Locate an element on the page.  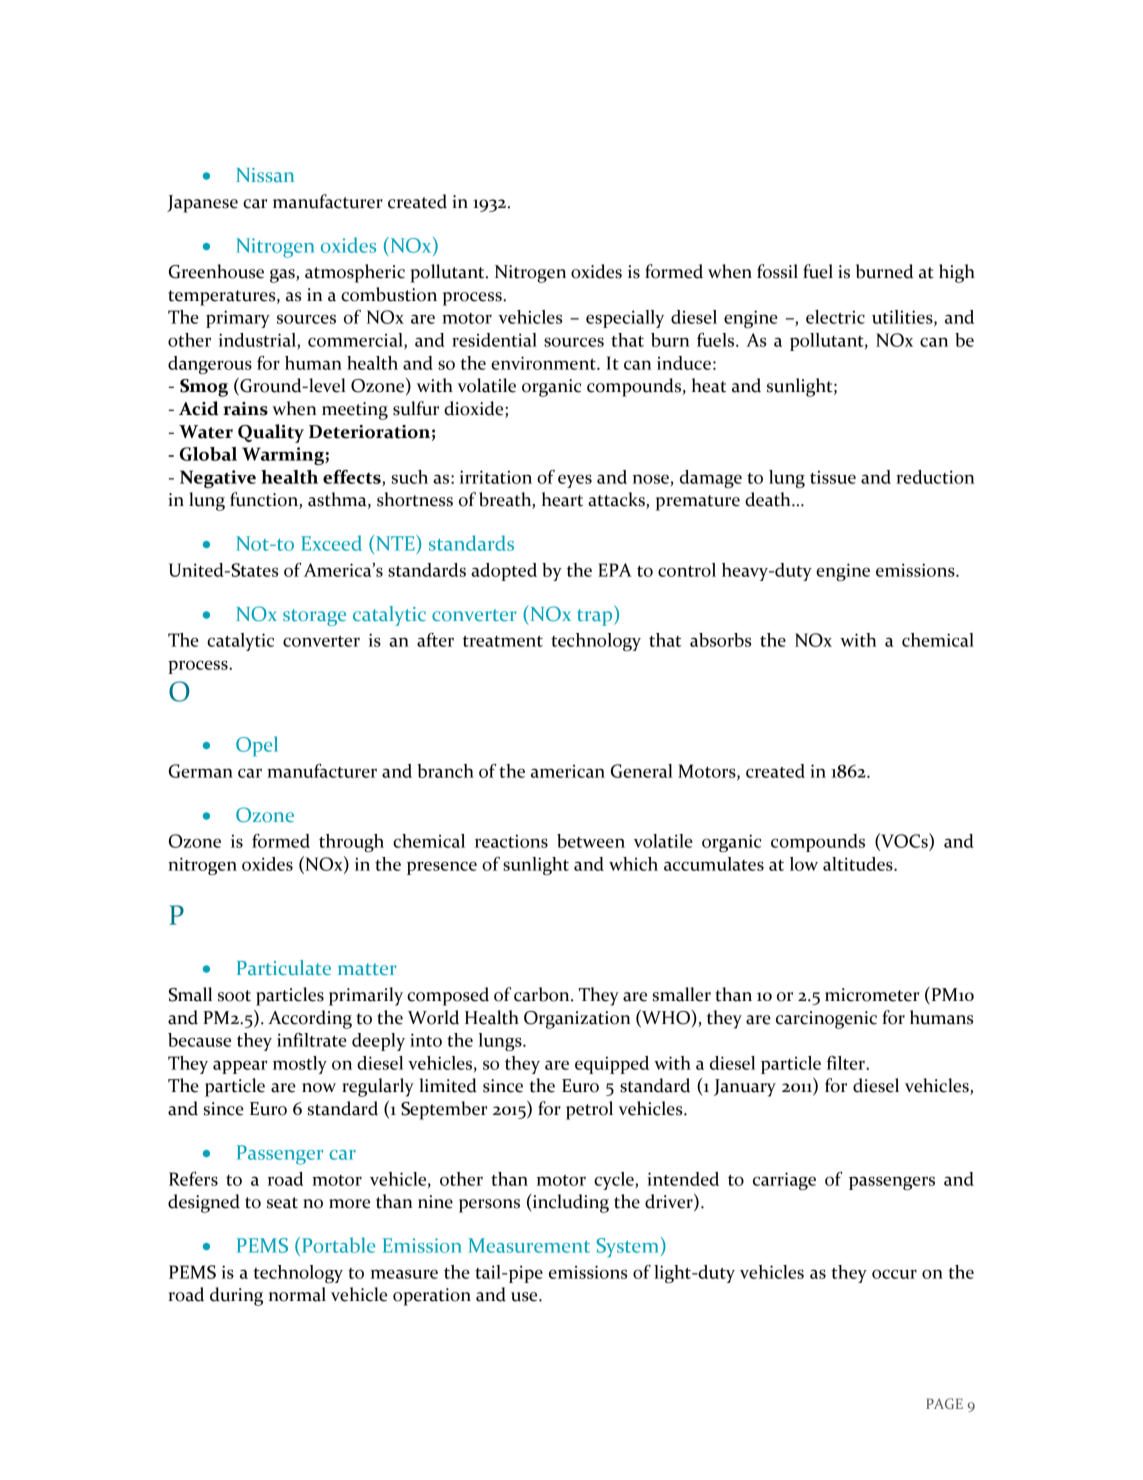
Nissan is located at coordinates (265, 175).
